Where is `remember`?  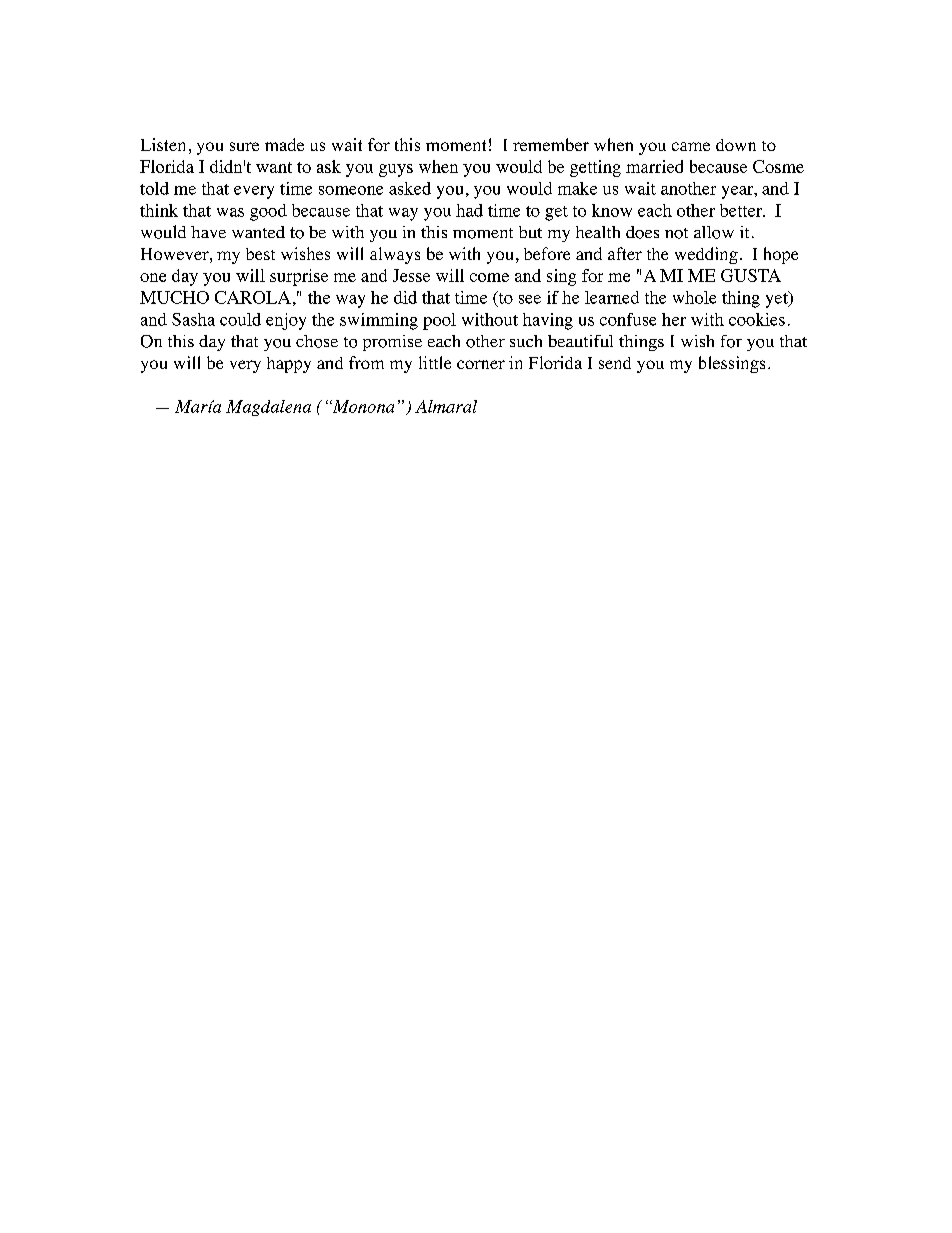
remember is located at coordinates (551, 144).
